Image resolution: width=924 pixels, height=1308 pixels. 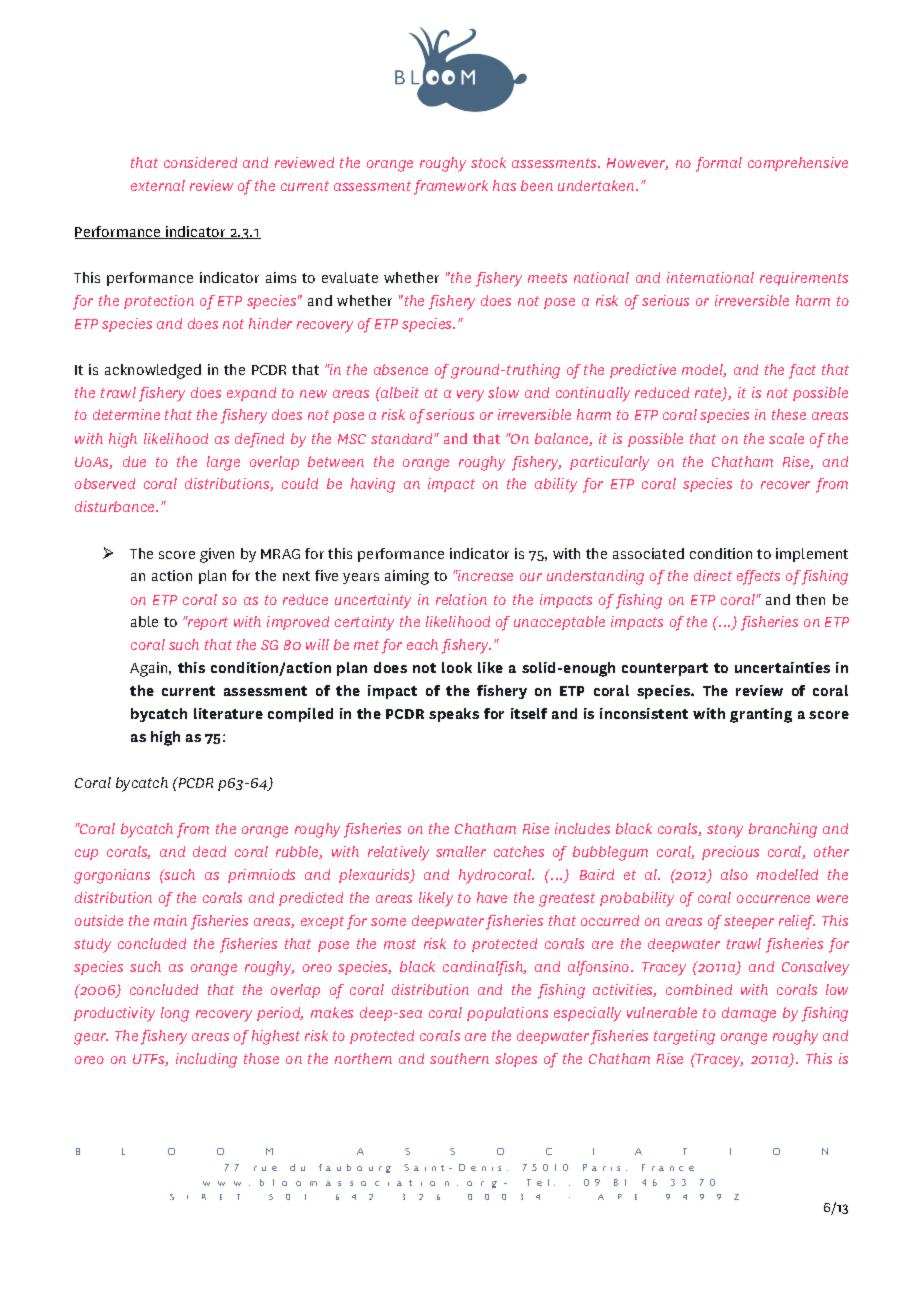 I want to click on scale, so click(x=786, y=438).
